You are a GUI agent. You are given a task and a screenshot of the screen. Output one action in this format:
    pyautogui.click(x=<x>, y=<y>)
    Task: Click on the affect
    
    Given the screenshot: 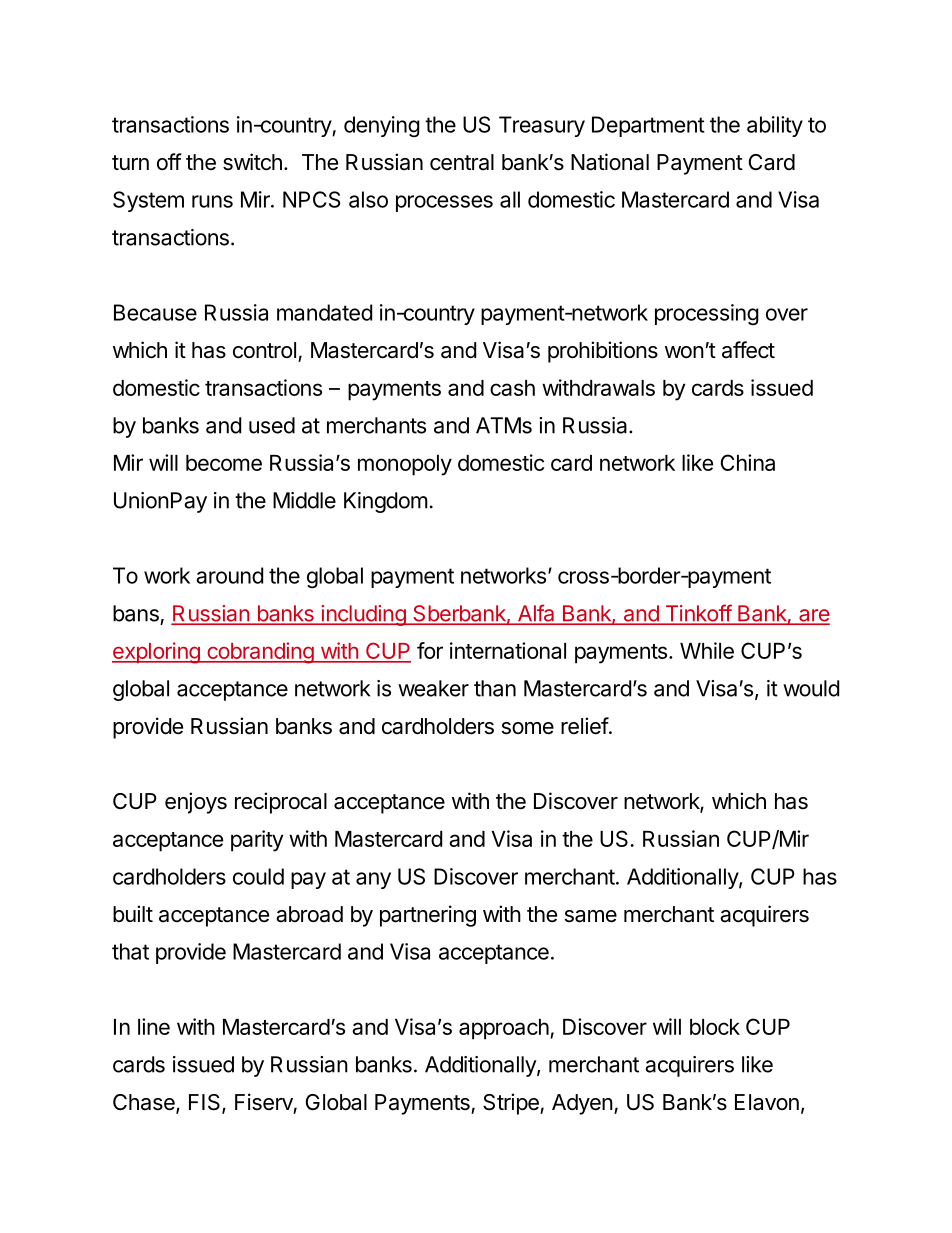 What is the action you would take?
    pyautogui.click(x=748, y=350)
